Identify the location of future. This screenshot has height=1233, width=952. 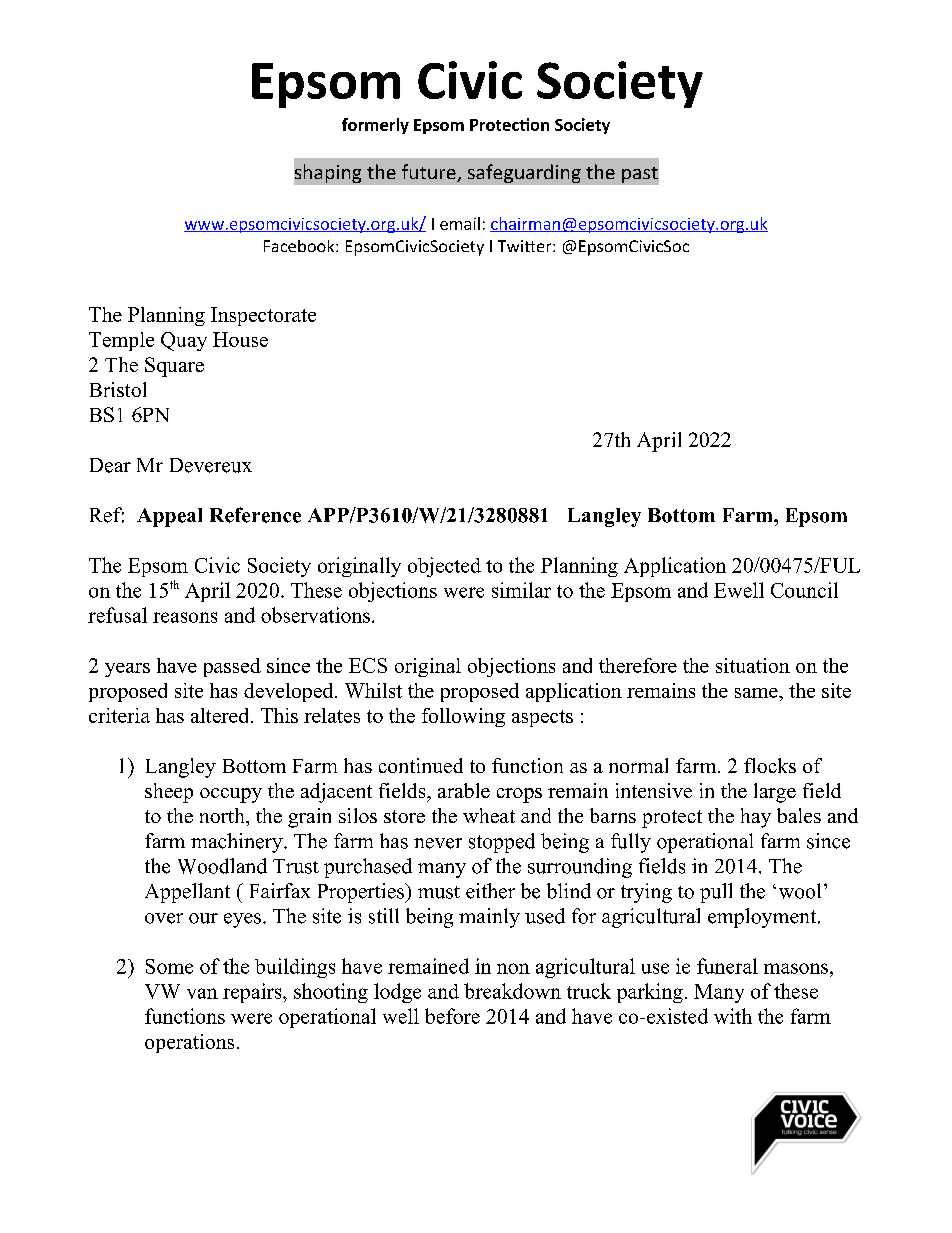
(430, 173).
